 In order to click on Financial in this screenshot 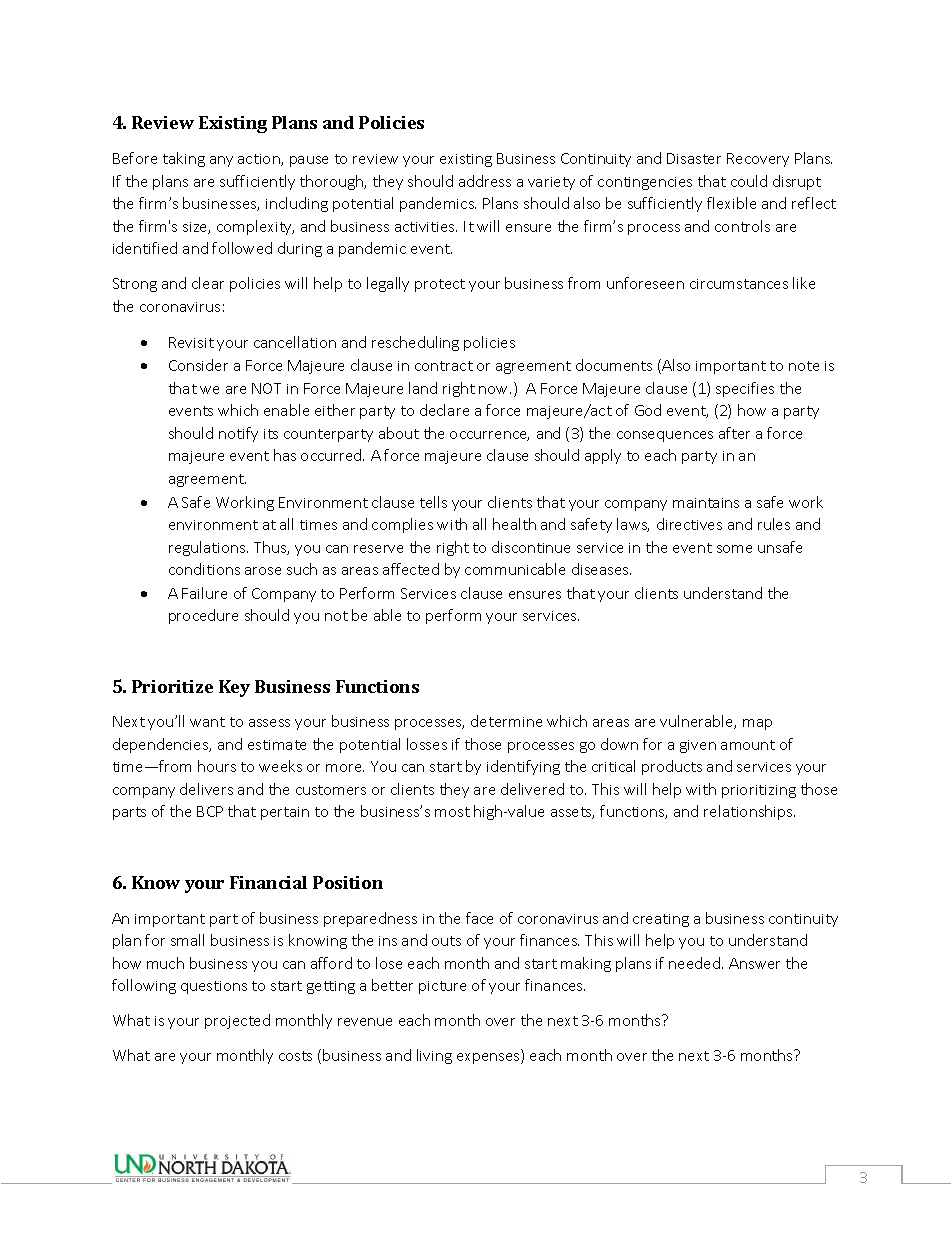, I will do `click(268, 882)`.
